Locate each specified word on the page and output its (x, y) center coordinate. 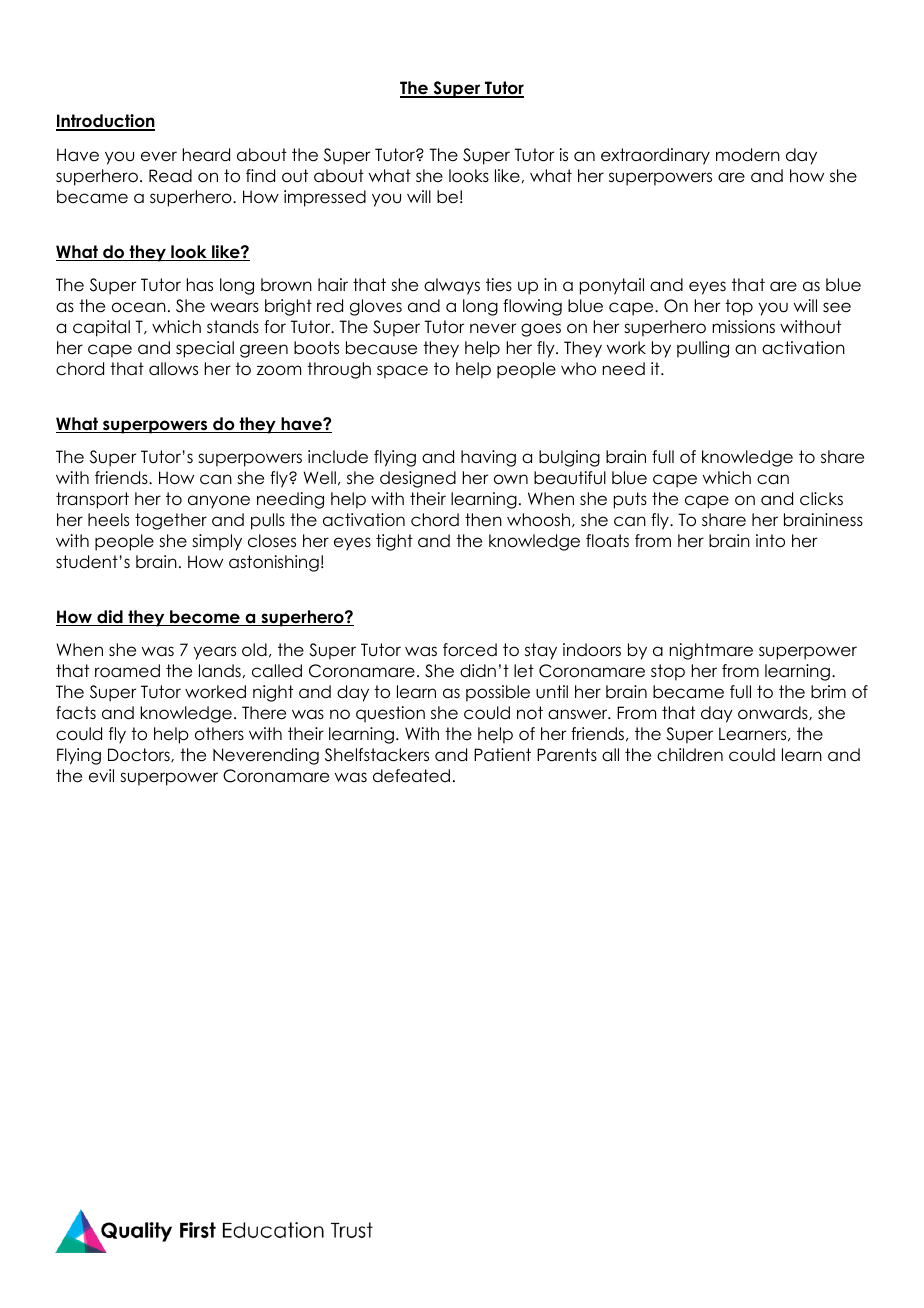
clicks (821, 499)
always (452, 286)
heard (206, 155)
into (770, 541)
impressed (325, 198)
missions (743, 327)
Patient (502, 755)
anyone (219, 502)
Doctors (140, 755)
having (488, 458)
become (205, 618)
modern (748, 155)
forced (470, 650)
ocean (139, 307)
